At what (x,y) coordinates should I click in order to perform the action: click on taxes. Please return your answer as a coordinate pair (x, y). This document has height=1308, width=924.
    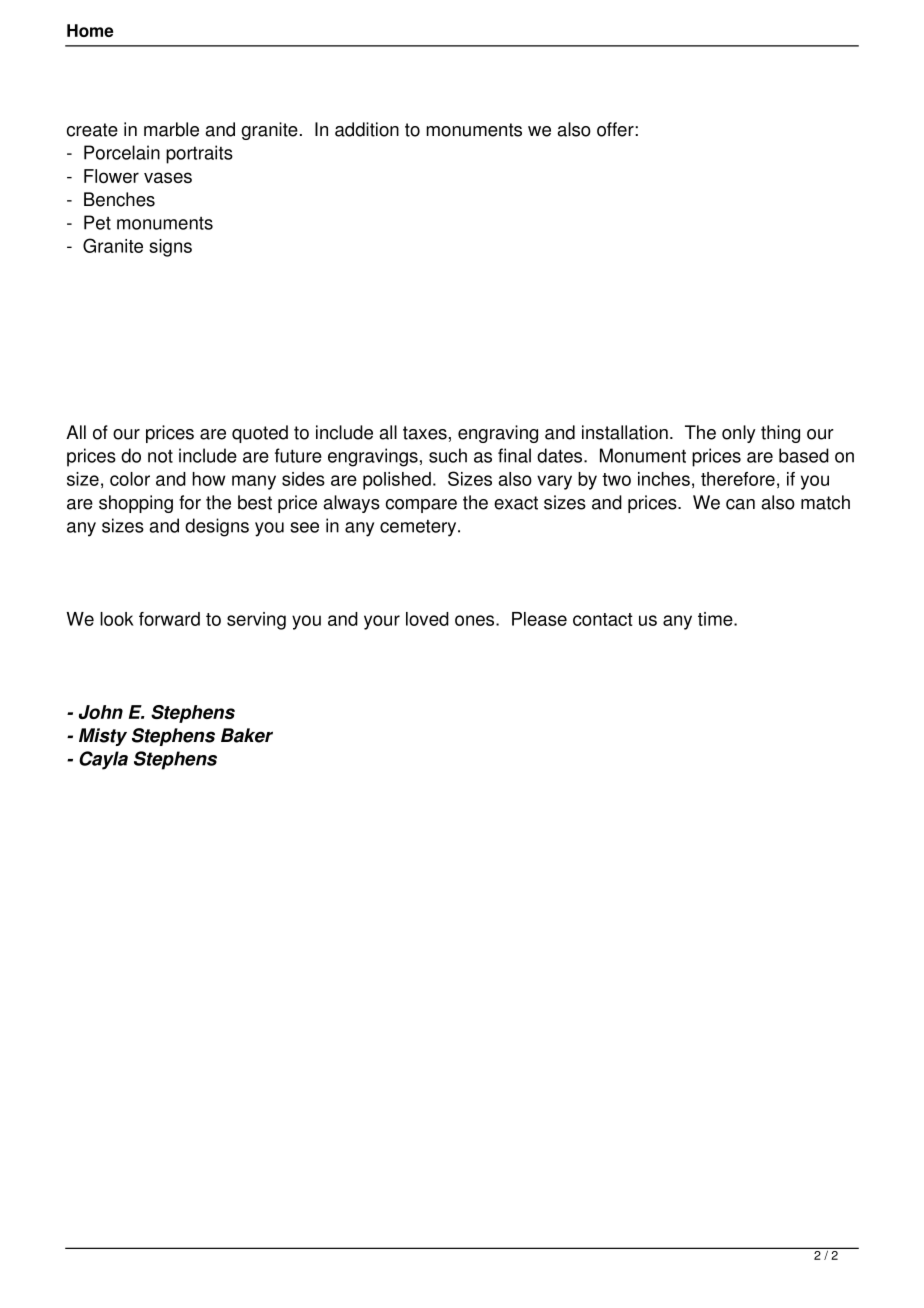
    Looking at the image, I should click on (425, 433).
